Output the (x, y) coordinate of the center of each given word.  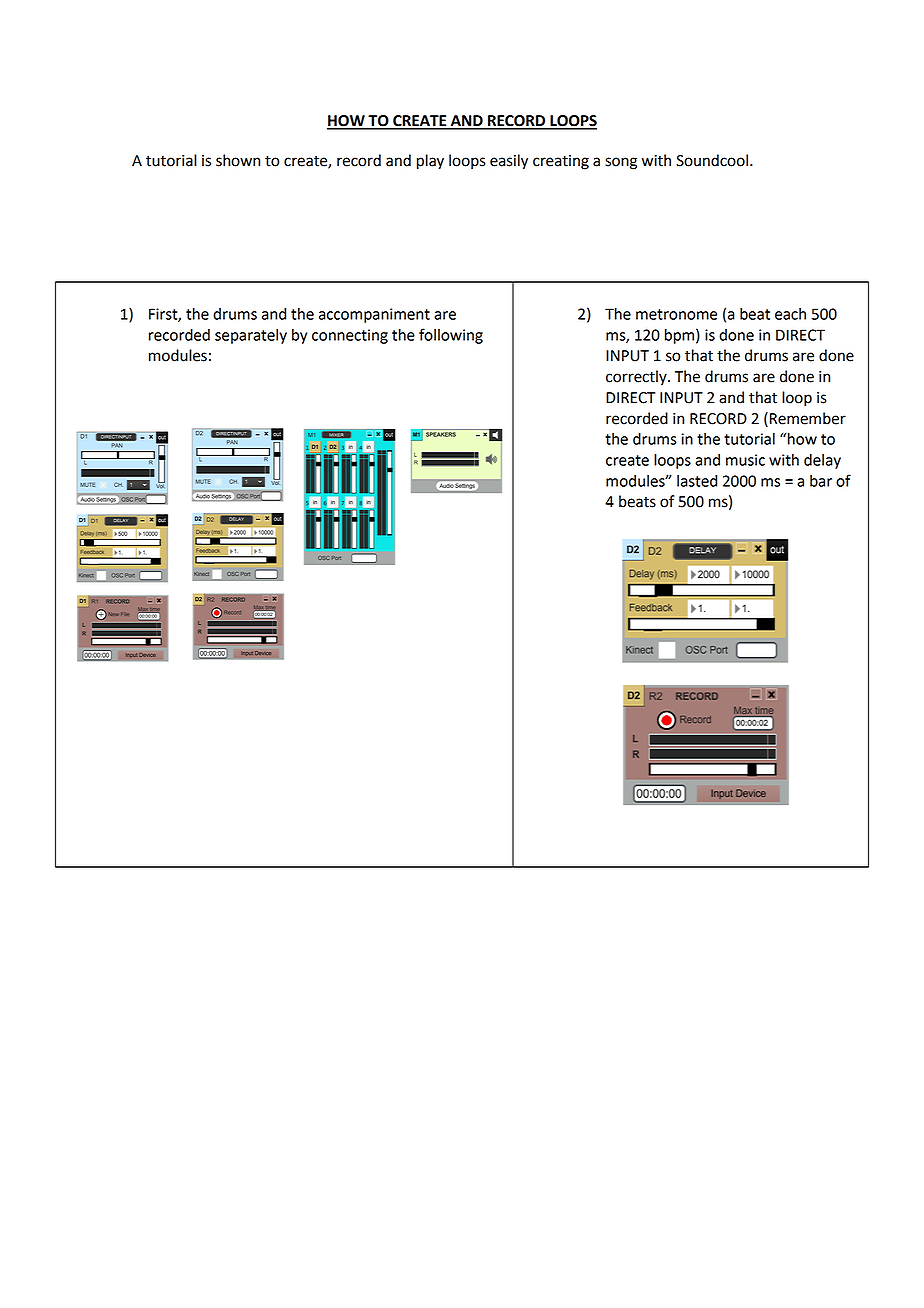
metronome (676, 314)
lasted (697, 481)
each (790, 314)
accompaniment (374, 315)
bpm (679, 336)
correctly (637, 378)
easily (509, 162)
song (621, 163)
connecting (350, 336)
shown (238, 160)
